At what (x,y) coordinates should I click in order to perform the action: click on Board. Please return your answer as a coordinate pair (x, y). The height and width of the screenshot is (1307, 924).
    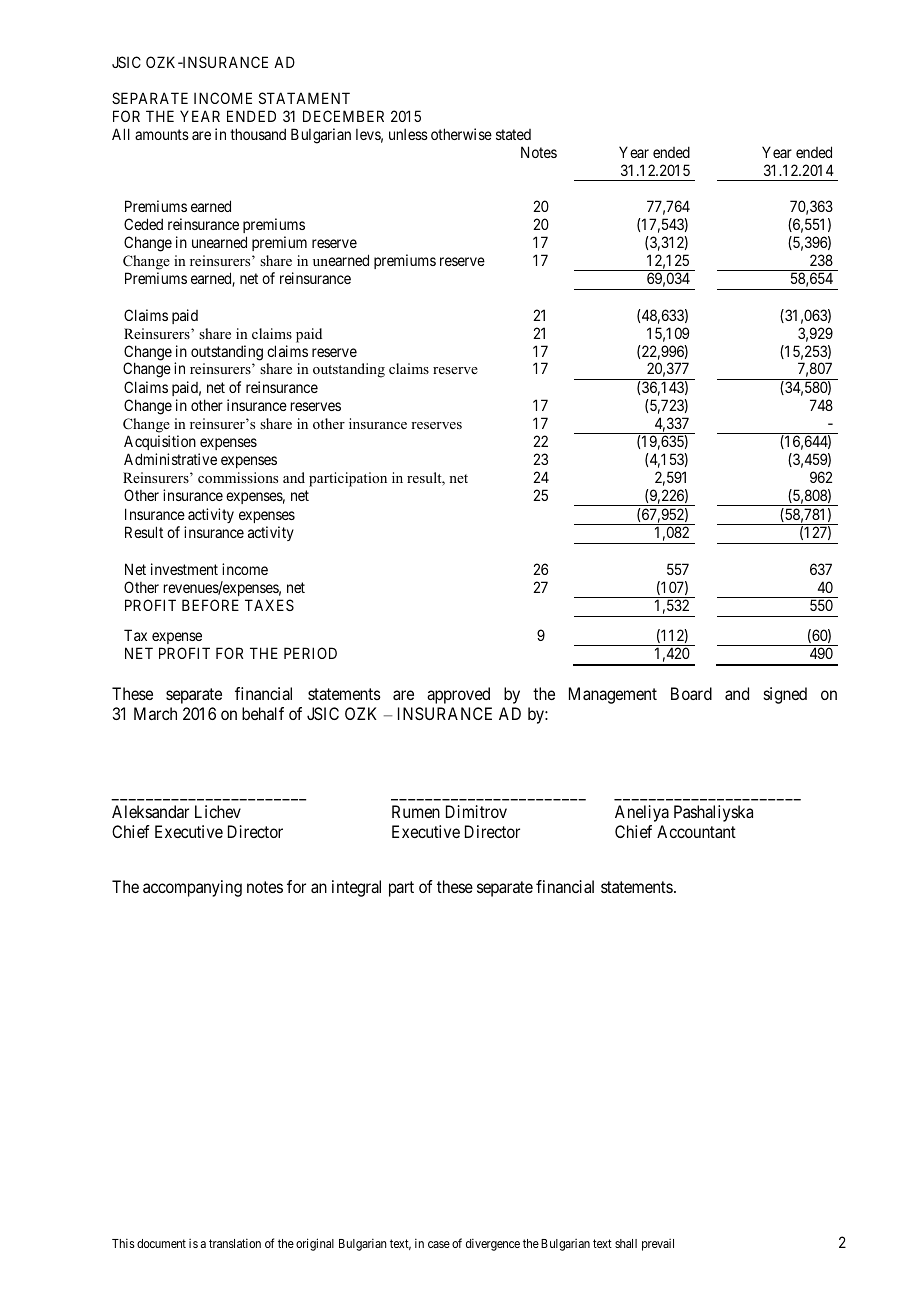
    Looking at the image, I should click on (691, 693).
